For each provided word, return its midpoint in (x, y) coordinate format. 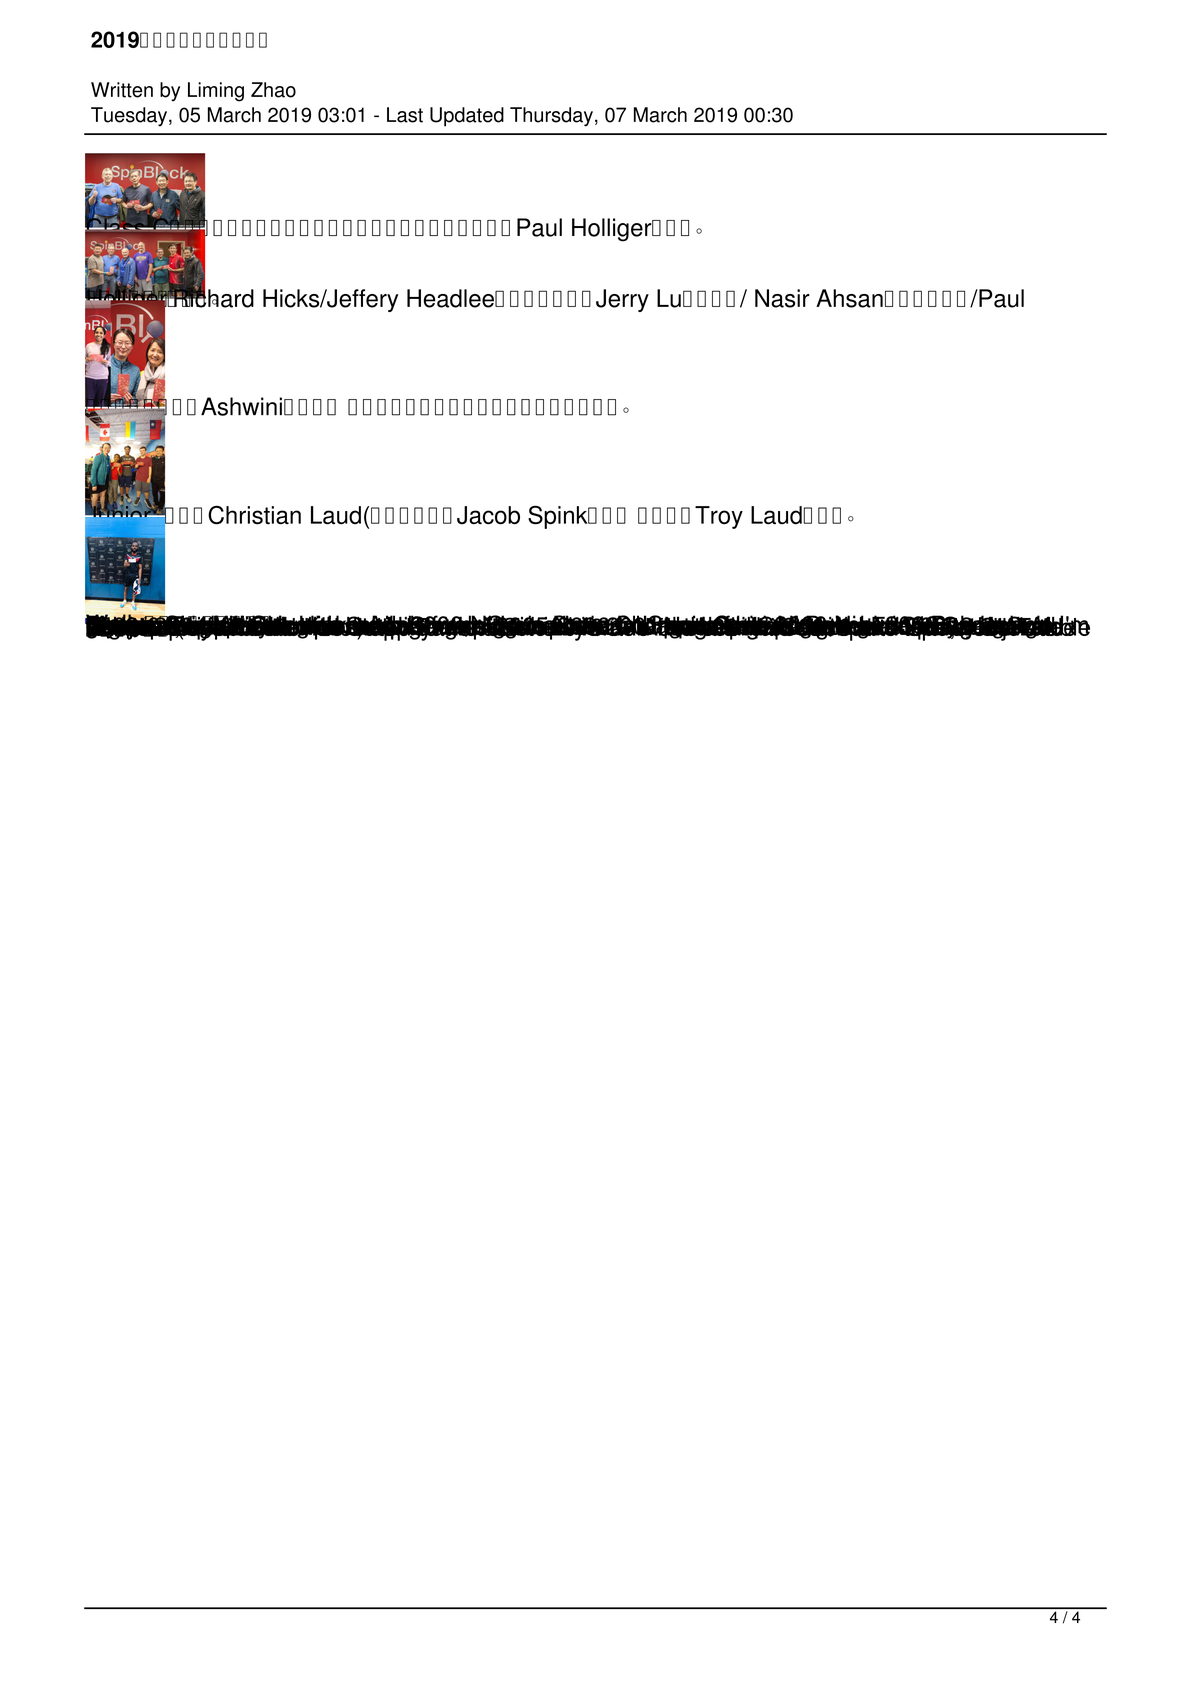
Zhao (273, 90)
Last (405, 115)
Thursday (551, 117)
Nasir (782, 298)
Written (122, 90)
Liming (216, 92)
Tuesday (129, 117)
